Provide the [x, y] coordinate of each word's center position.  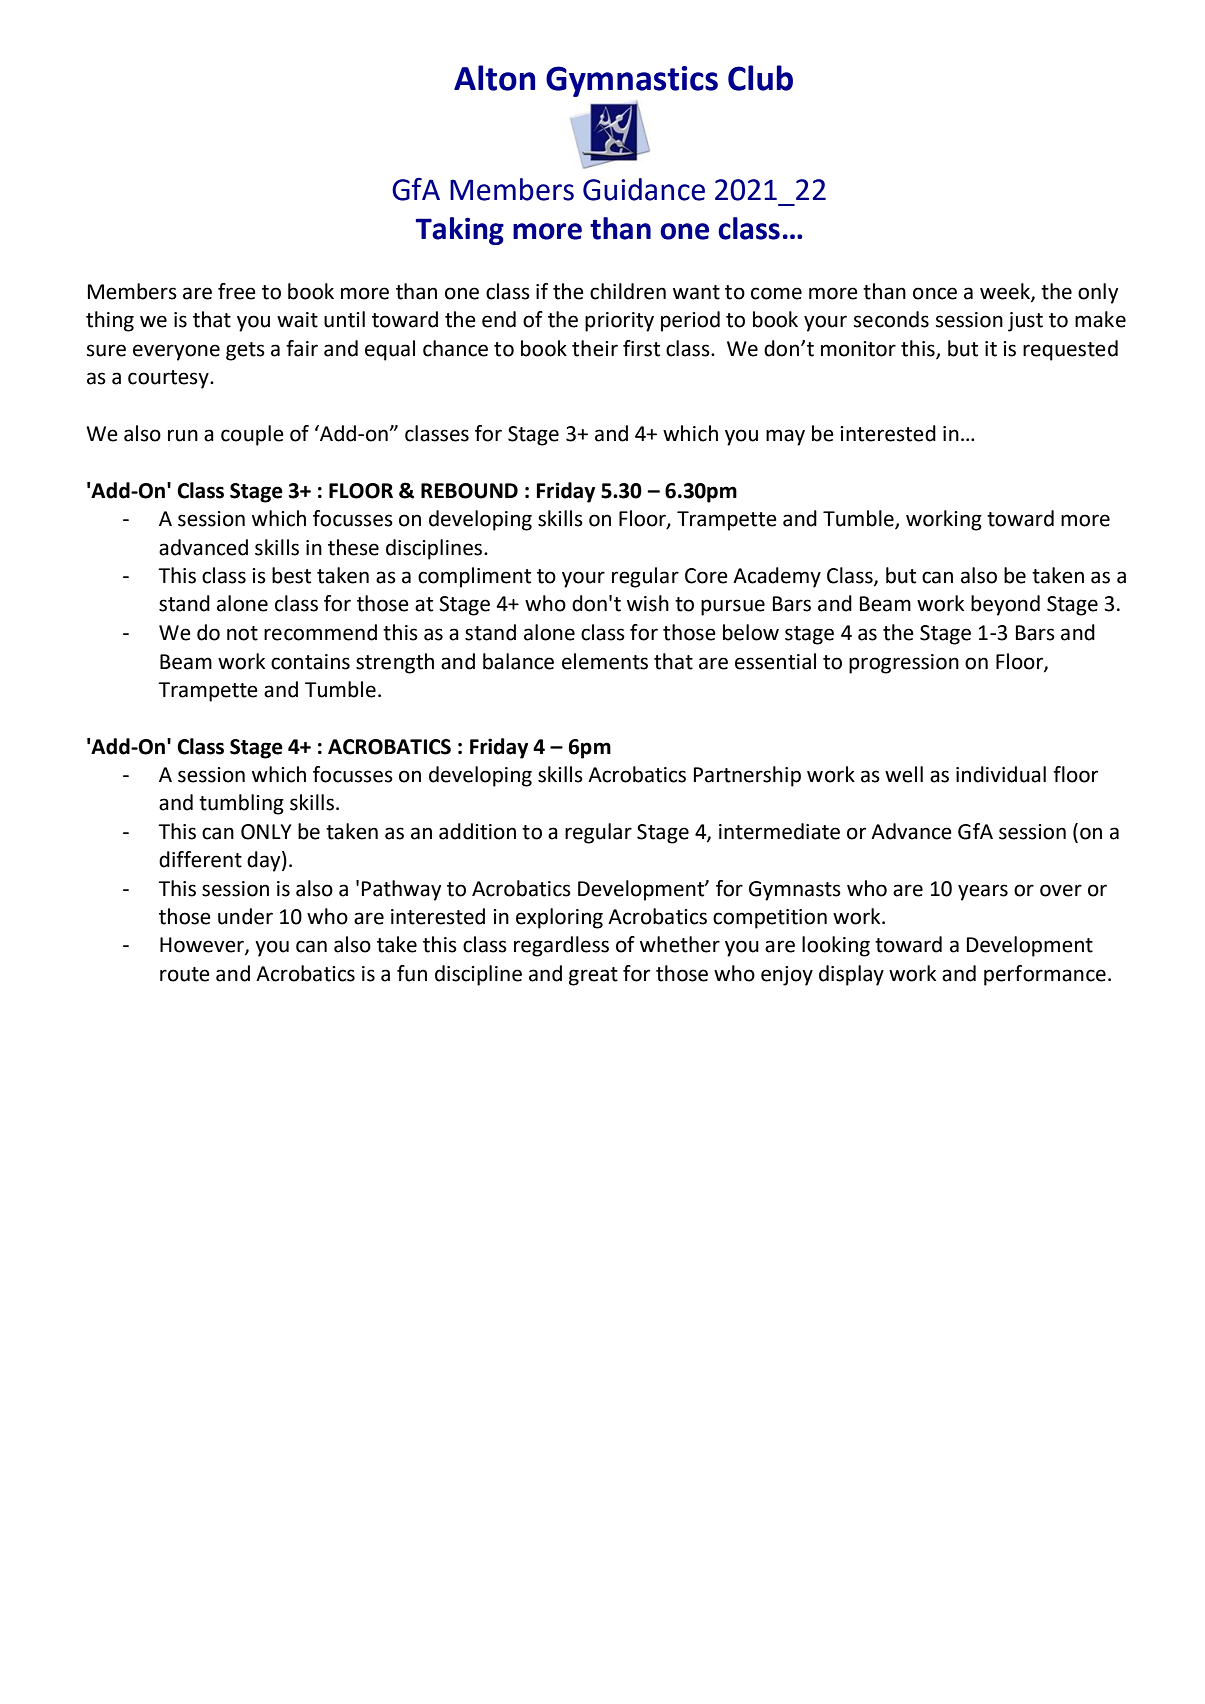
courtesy [169, 379]
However [203, 946]
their [595, 348]
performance [1045, 975]
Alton [494, 78]
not [242, 633]
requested [1070, 350]
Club [760, 78]
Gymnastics [632, 81]
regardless [561, 946]
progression [904, 664]
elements [605, 661]
